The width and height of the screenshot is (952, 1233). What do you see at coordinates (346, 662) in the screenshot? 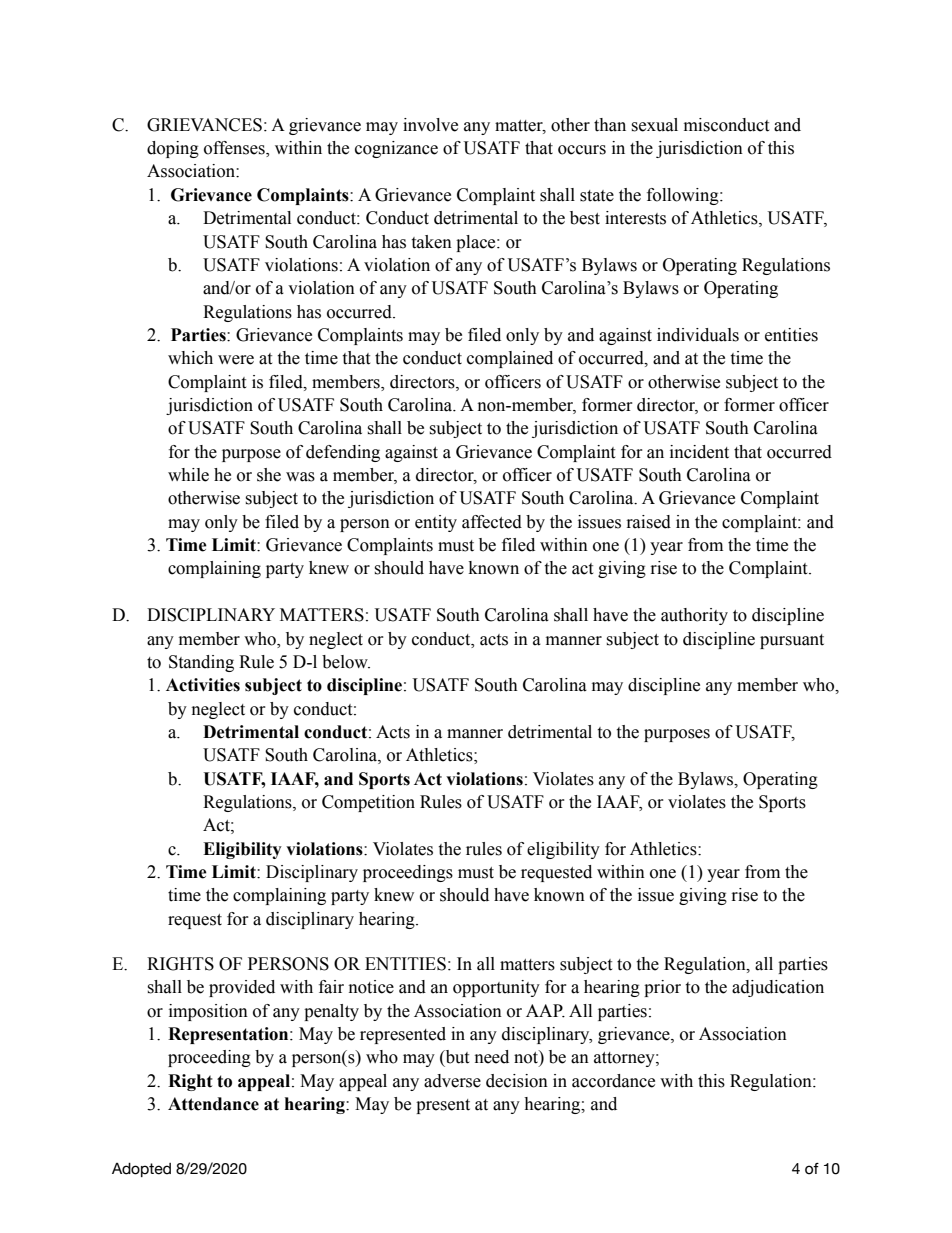
I see `below` at bounding box center [346, 662].
